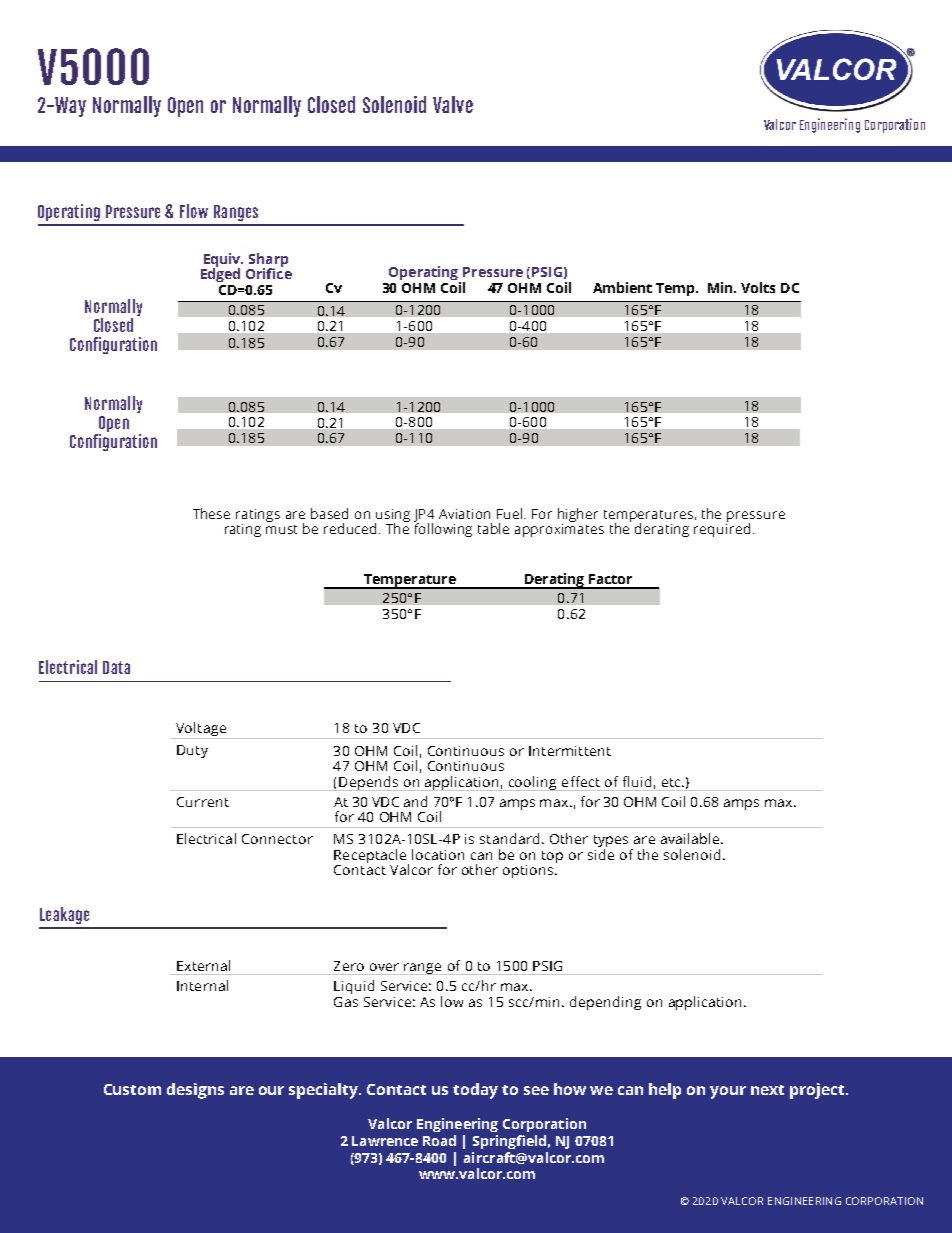  Describe the element at coordinates (220, 274) in the image. I see `Edged` at that location.
